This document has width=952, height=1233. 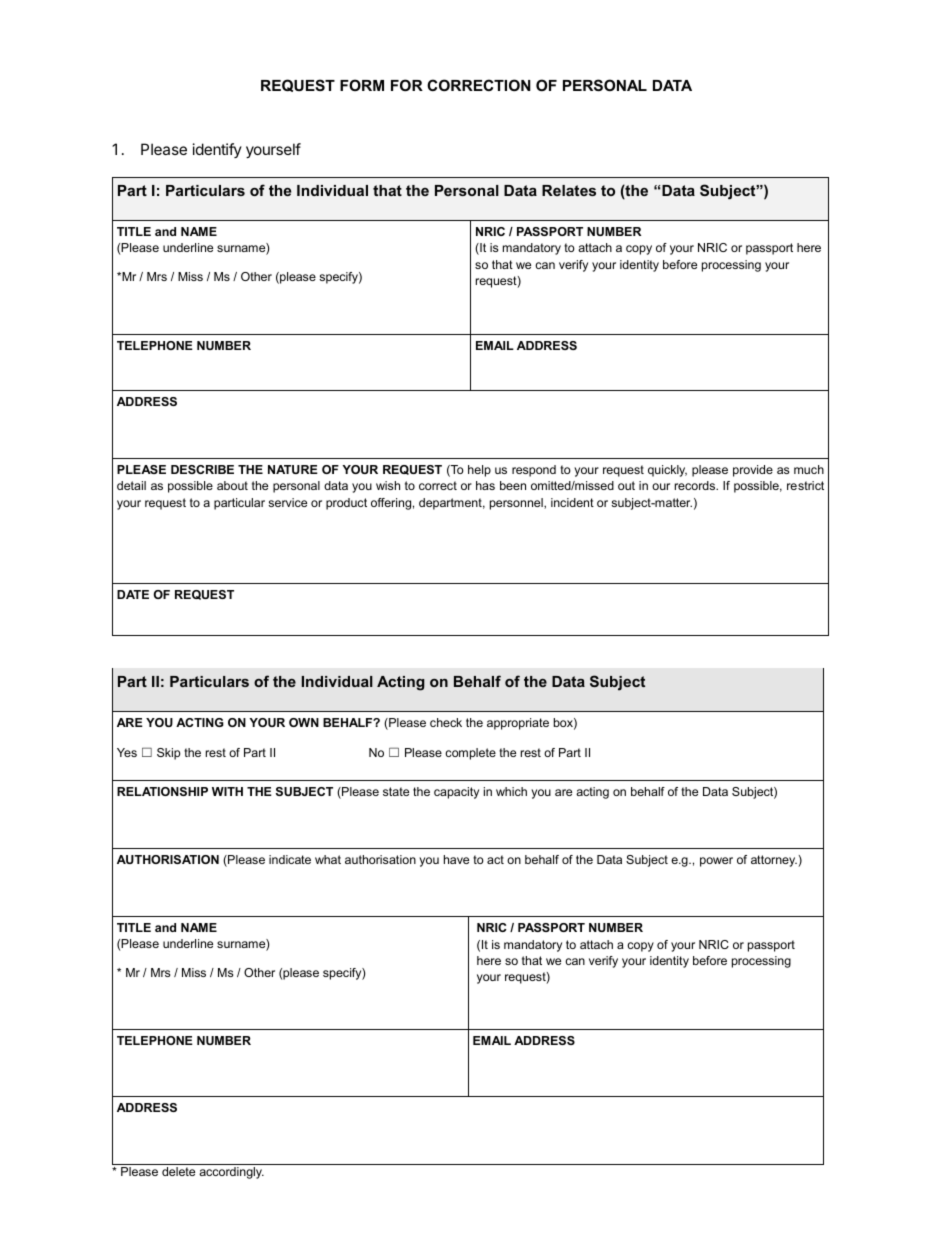 What do you see at coordinates (716, 862) in the document?
I see `power` at bounding box center [716, 862].
